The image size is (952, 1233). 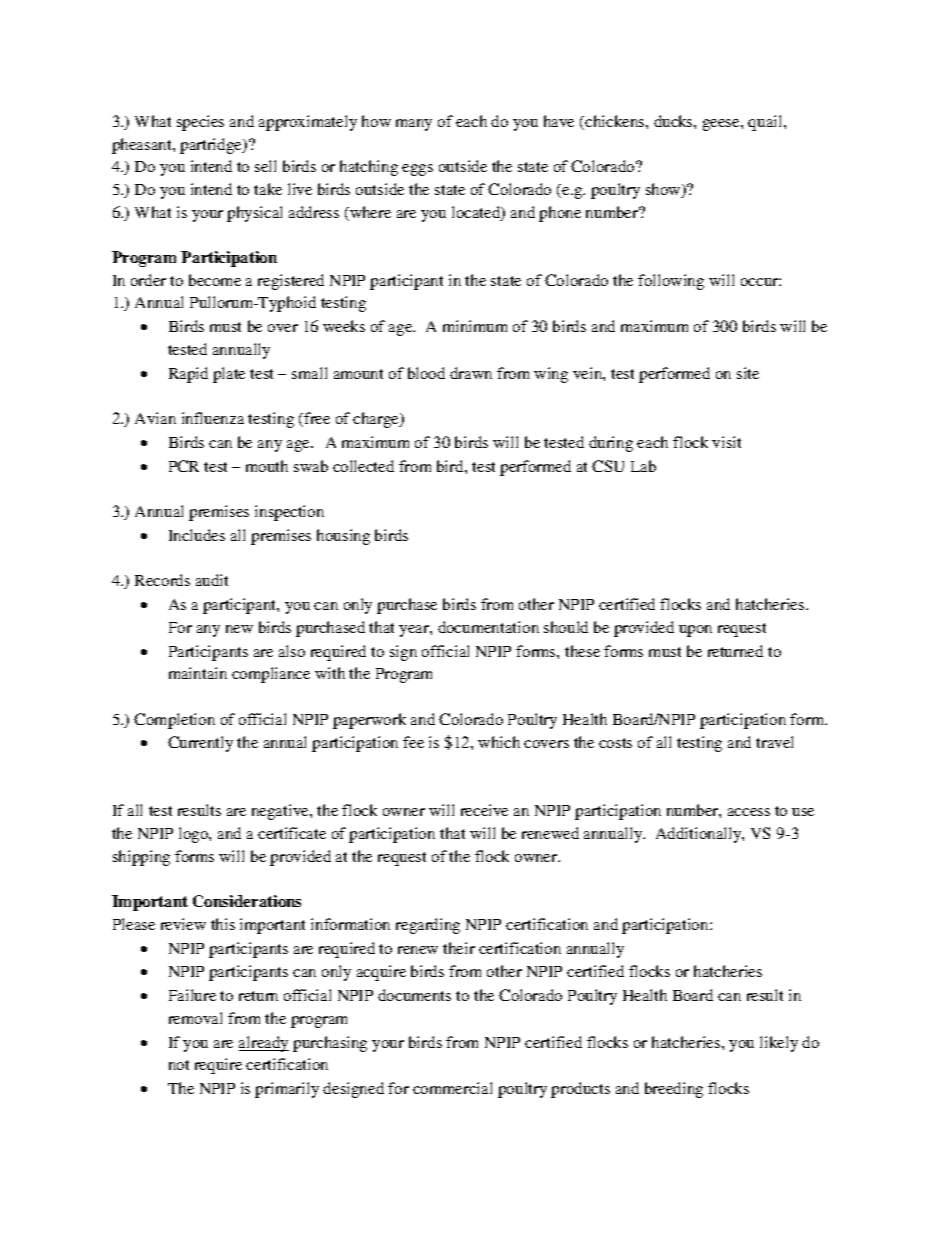 What do you see at coordinates (200, 123) in the screenshot?
I see `species` at bounding box center [200, 123].
